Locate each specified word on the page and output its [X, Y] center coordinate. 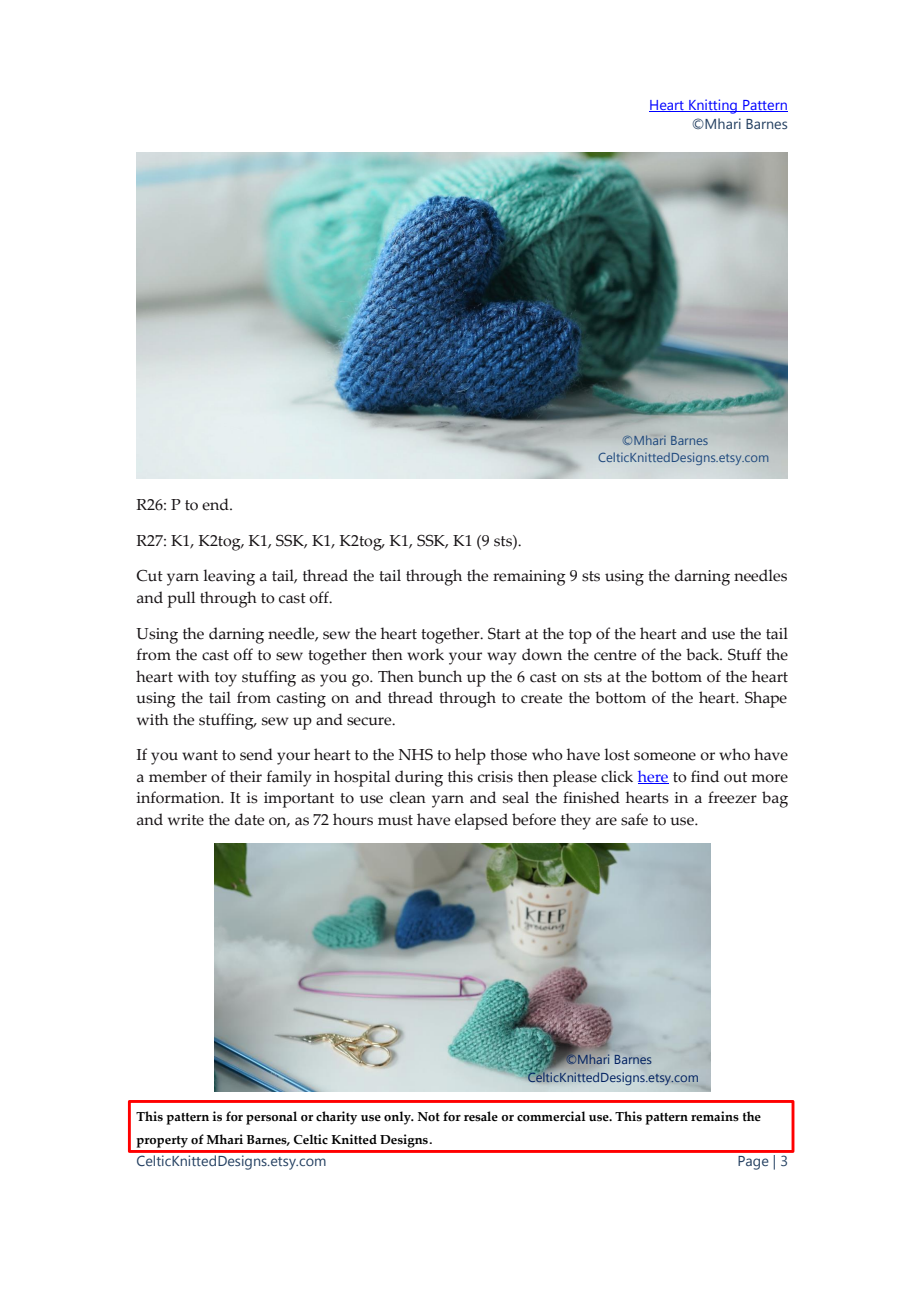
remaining [529, 578]
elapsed [481, 821]
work [425, 654]
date [250, 819]
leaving [229, 577]
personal [271, 1118]
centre [615, 655]
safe [634, 819]
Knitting [713, 106]
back [704, 654]
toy [226, 679]
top [580, 636]
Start [504, 634]
